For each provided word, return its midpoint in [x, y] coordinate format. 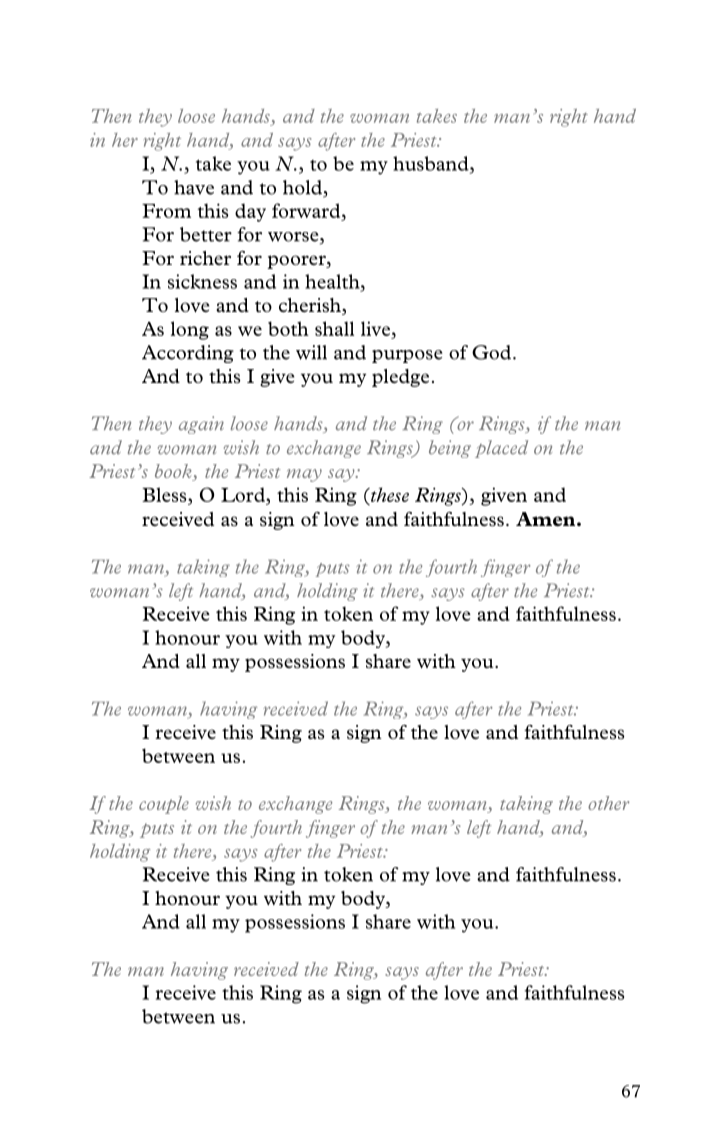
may [304, 475]
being [450, 449]
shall [334, 328]
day [250, 212]
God [491, 352]
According [188, 354]
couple [164, 805]
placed [501, 449]
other [608, 803]
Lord [244, 494]
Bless [165, 494]
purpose [407, 356]
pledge [400, 378]
